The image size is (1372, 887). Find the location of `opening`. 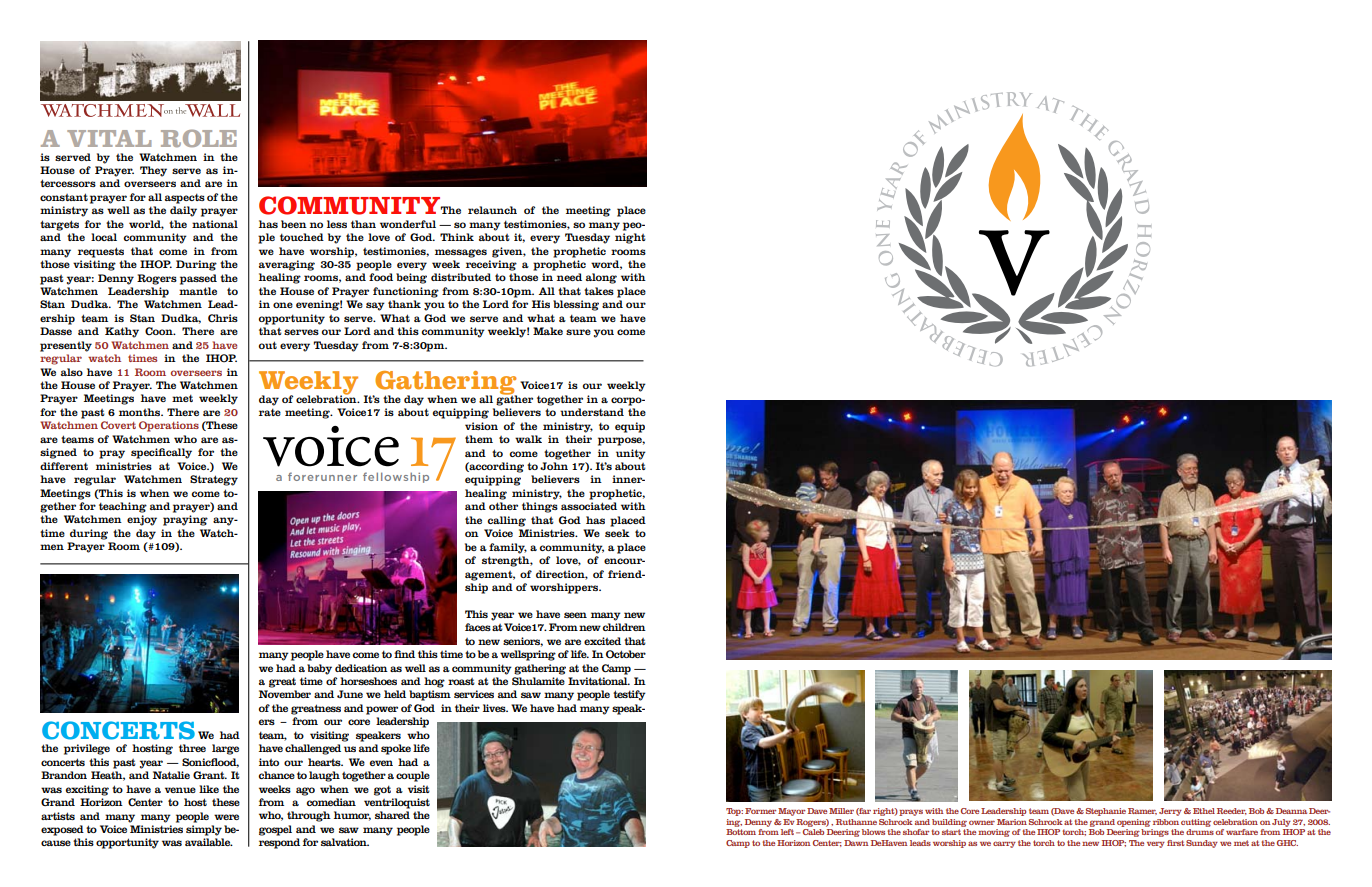

opening is located at coordinates (1134, 823).
